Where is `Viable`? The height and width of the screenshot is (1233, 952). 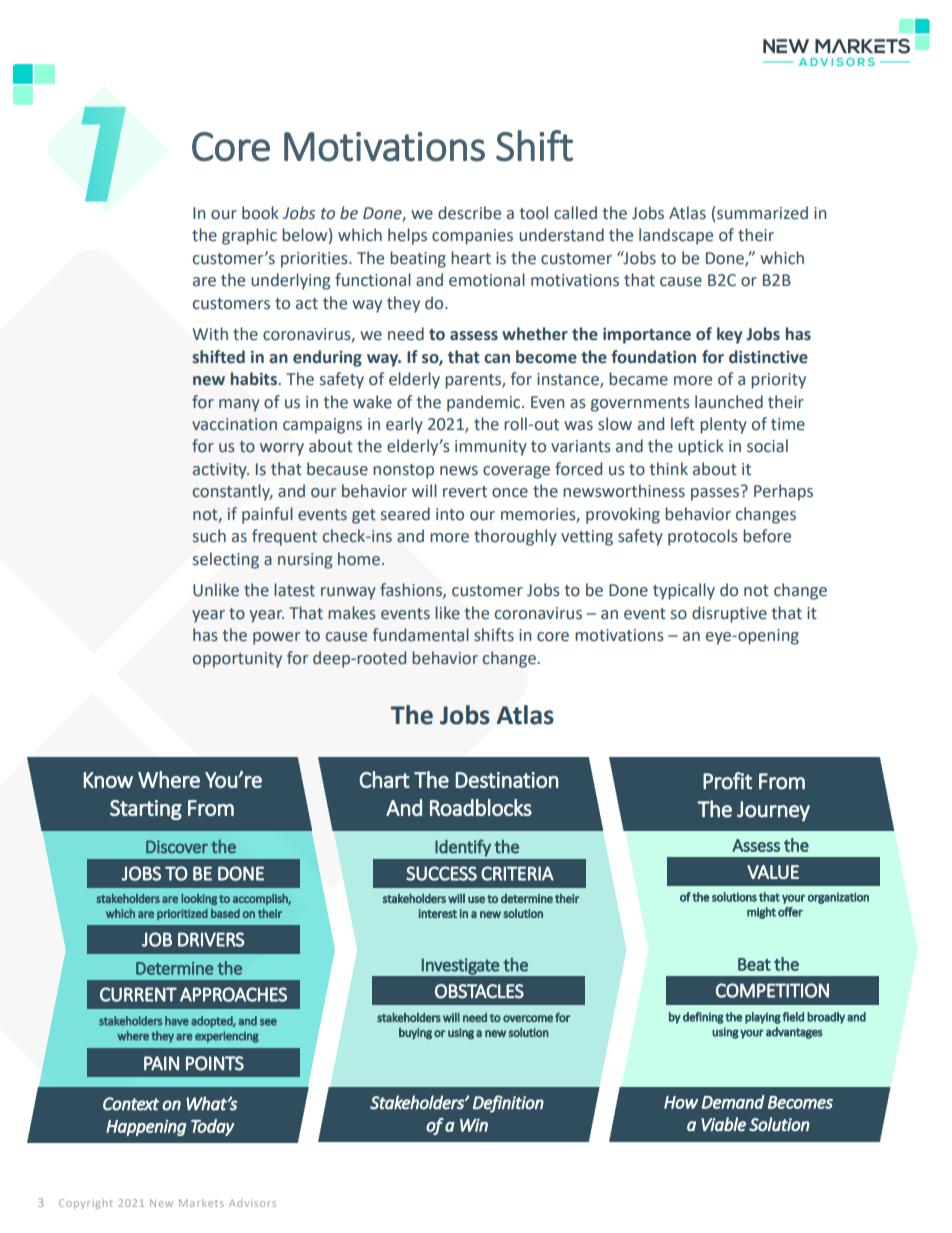 Viable is located at coordinates (723, 1124).
